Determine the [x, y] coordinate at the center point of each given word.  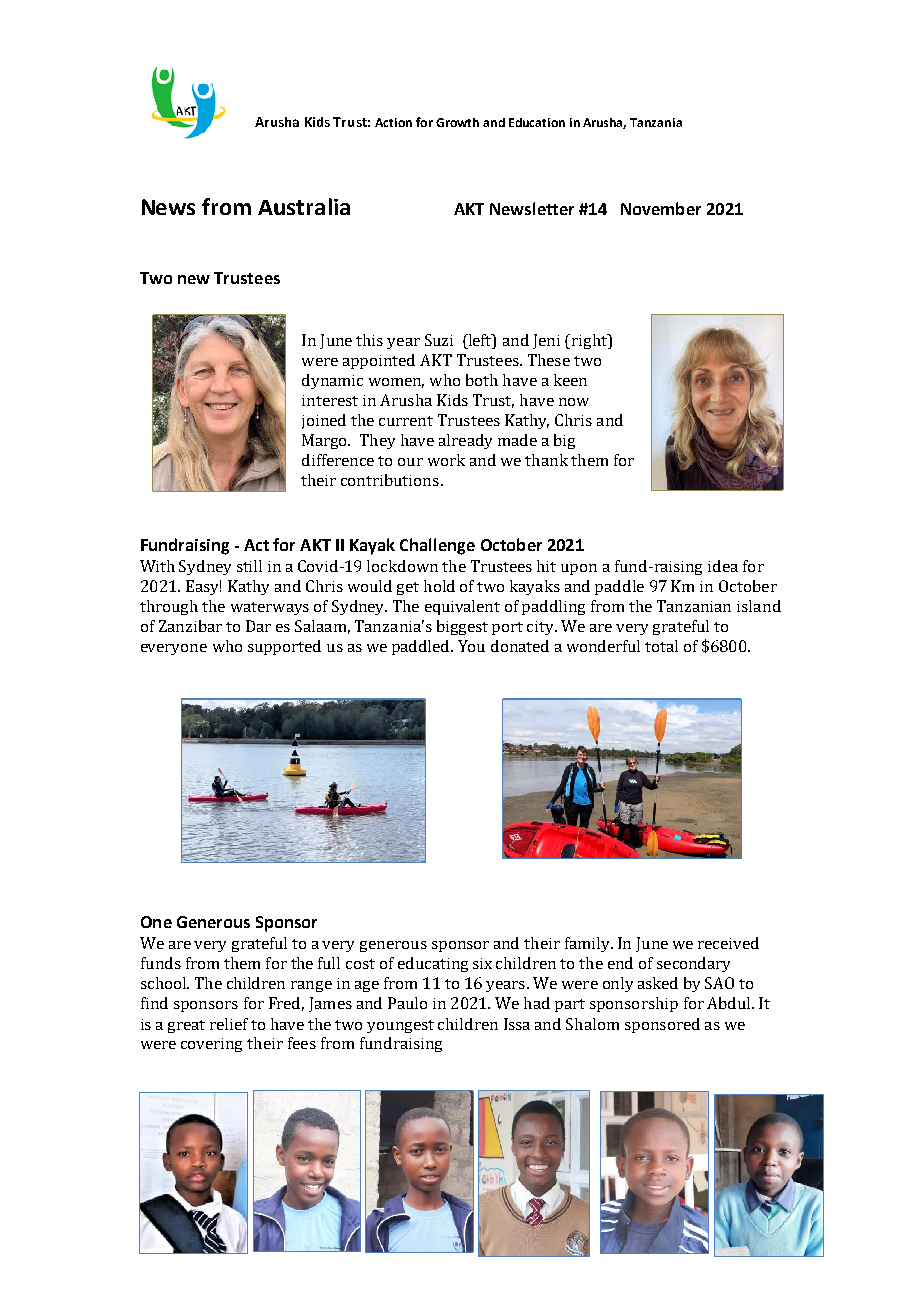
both [482, 380]
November [661, 208]
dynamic [332, 381]
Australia [304, 206]
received [728, 943]
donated [520, 646]
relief [229, 1024]
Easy [203, 587]
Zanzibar [190, 626]
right [591, 341]
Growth [457, 122]
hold [439, 586]
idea [723, 566]
